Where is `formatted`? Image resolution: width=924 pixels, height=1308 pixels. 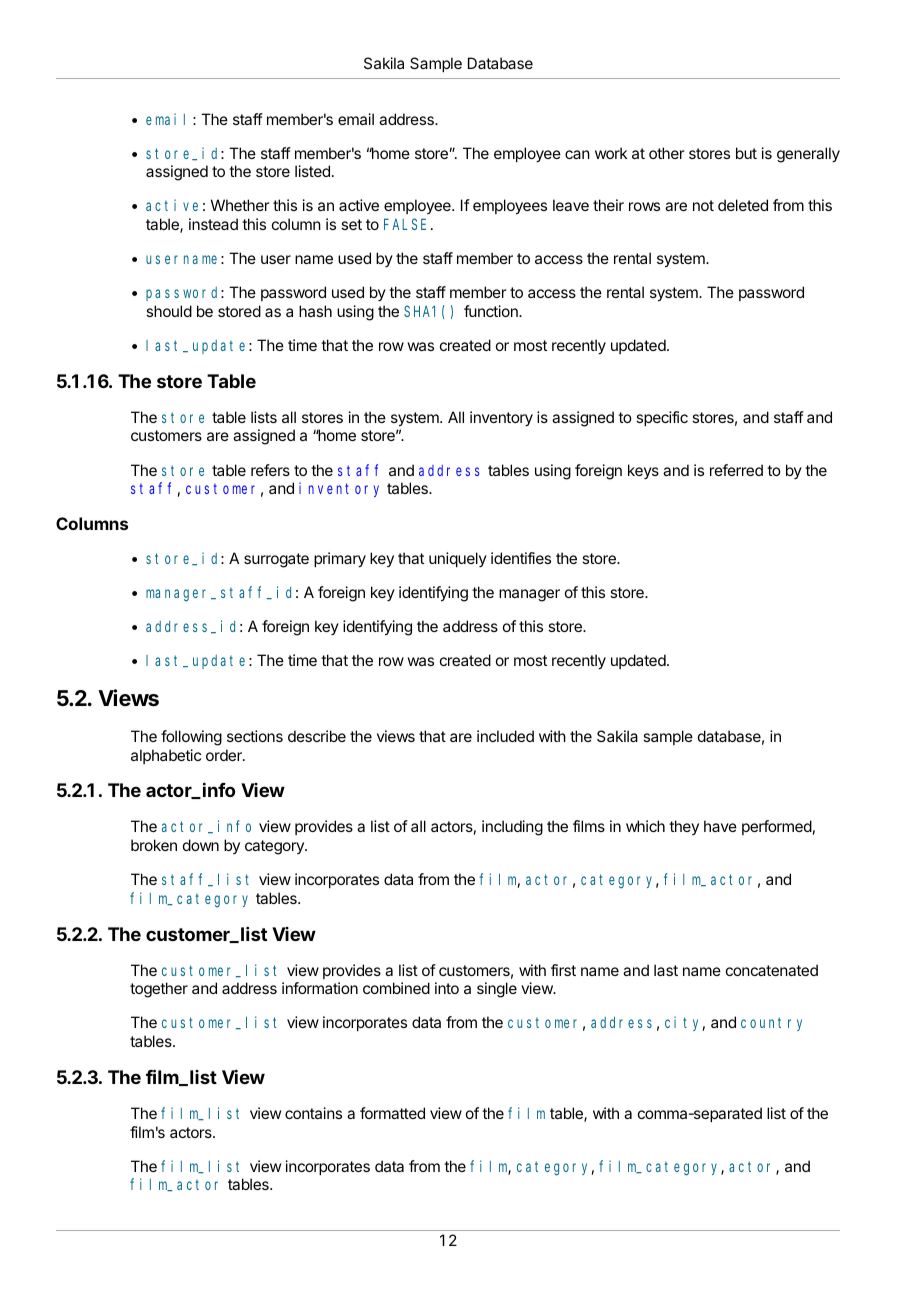 formatted is located at coordinates (392, 1113).
